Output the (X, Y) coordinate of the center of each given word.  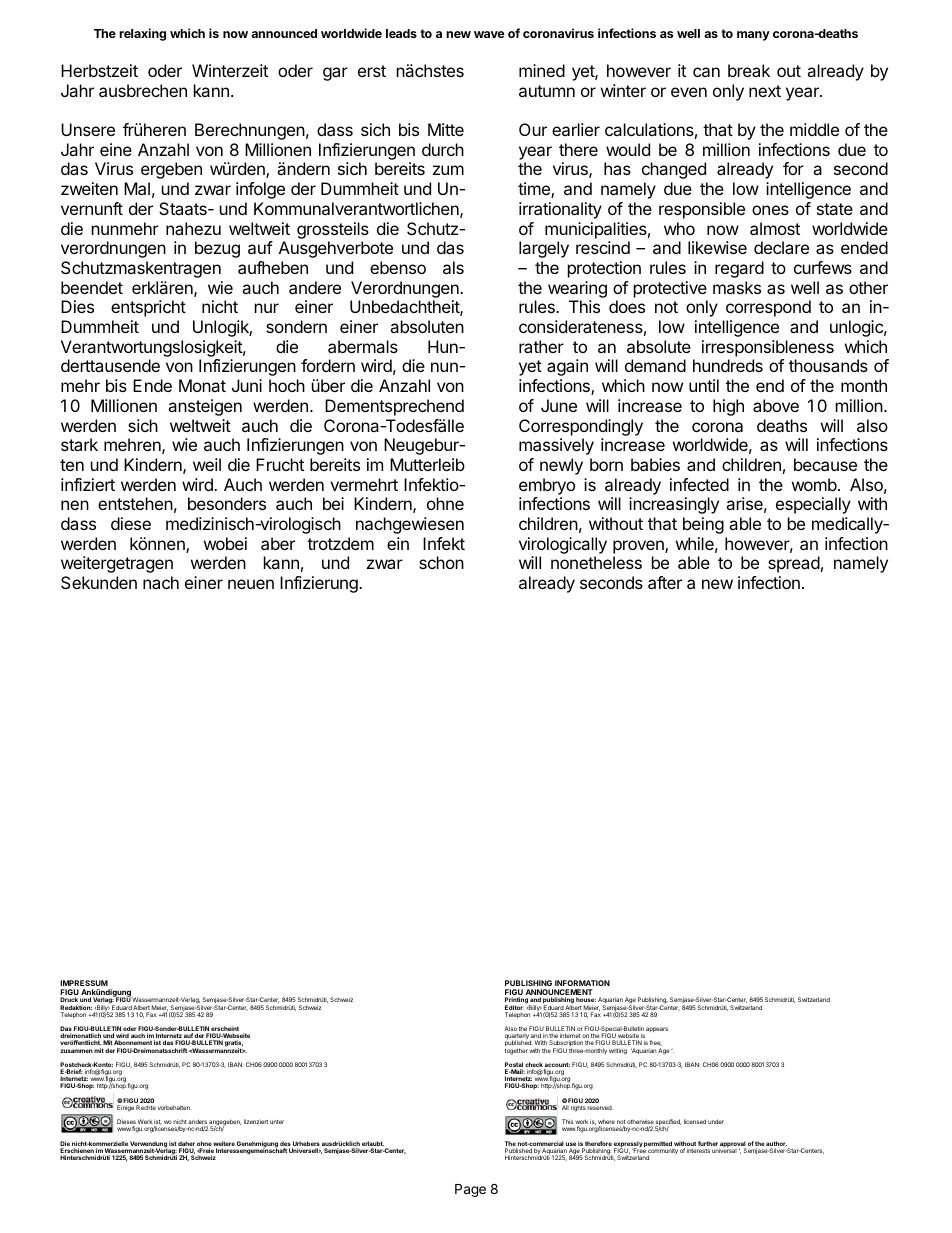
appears (657, 1029)
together (516, 1051)
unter (277, 1122)
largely (544, 249)
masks (737, 287)
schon (441, 562)
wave (489, 34)
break (749, 70)
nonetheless (596, 562)
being (703, 525)
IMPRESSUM (84, 983)
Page (470, 1190)
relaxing (142, 34)
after (665, 582)
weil (207, 464)
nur (267, 308)
